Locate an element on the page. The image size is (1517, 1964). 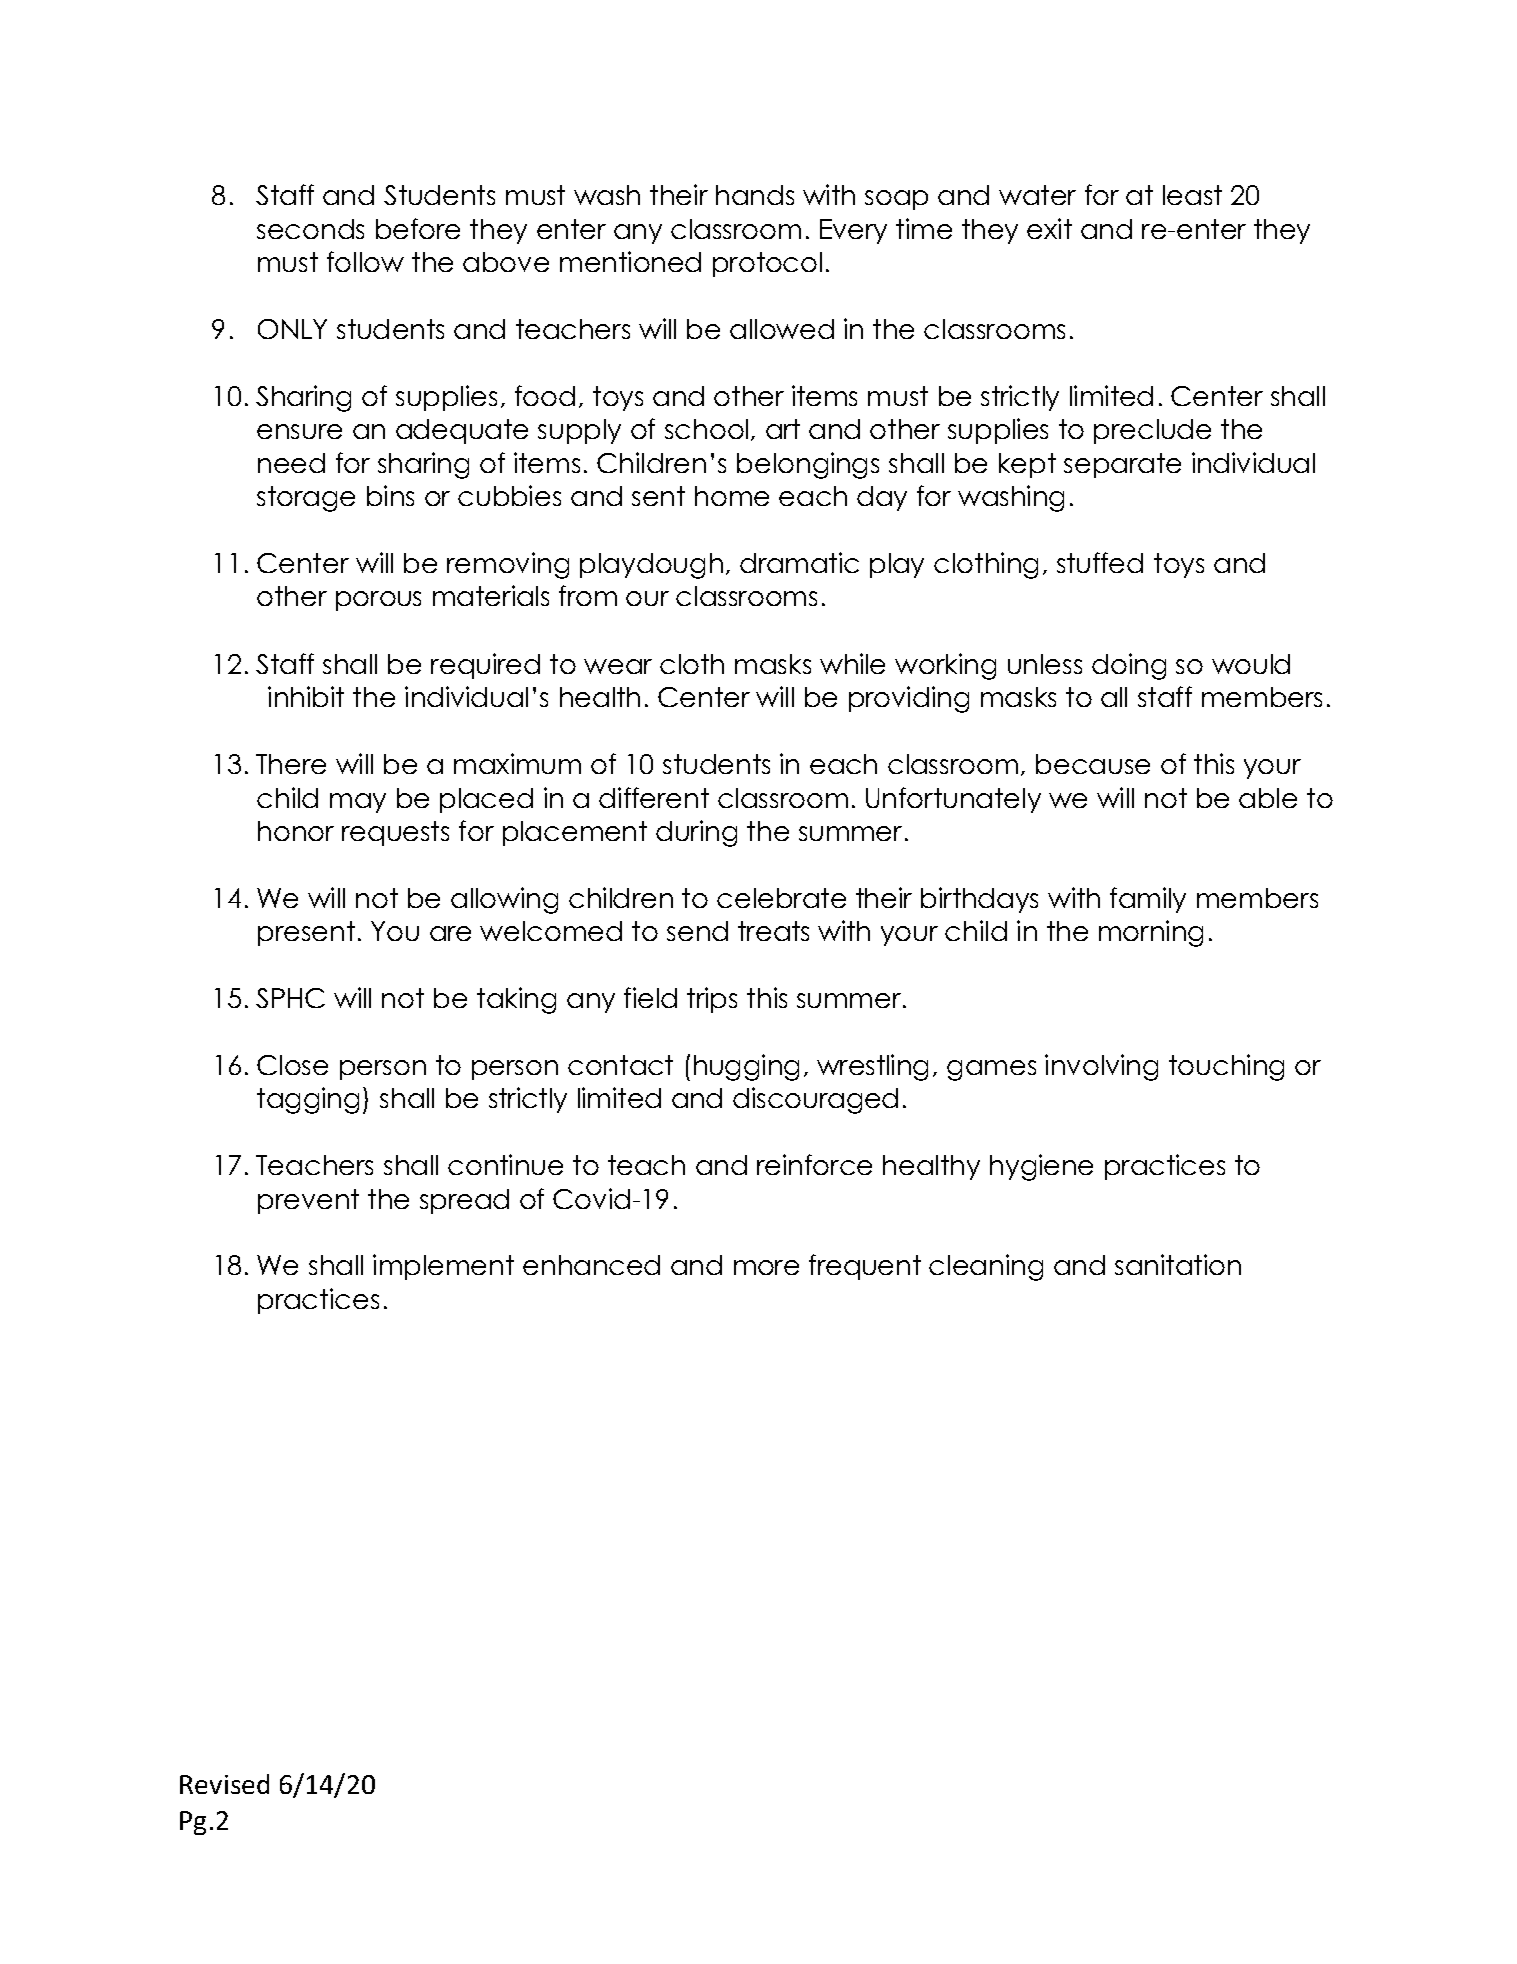
Close is located at coordinates (292, 1065).
